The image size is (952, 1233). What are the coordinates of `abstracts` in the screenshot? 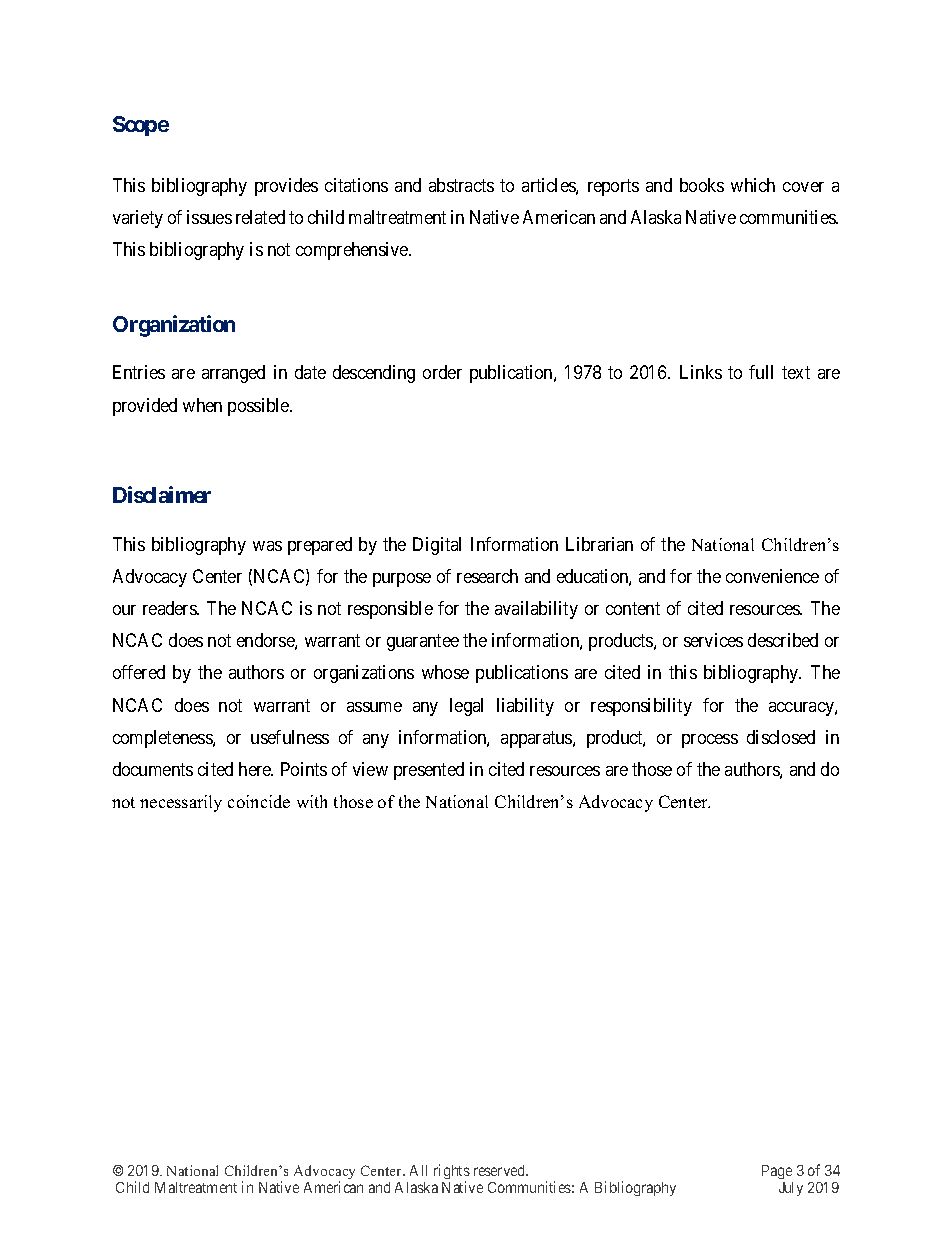 It's located at (461, 185).
